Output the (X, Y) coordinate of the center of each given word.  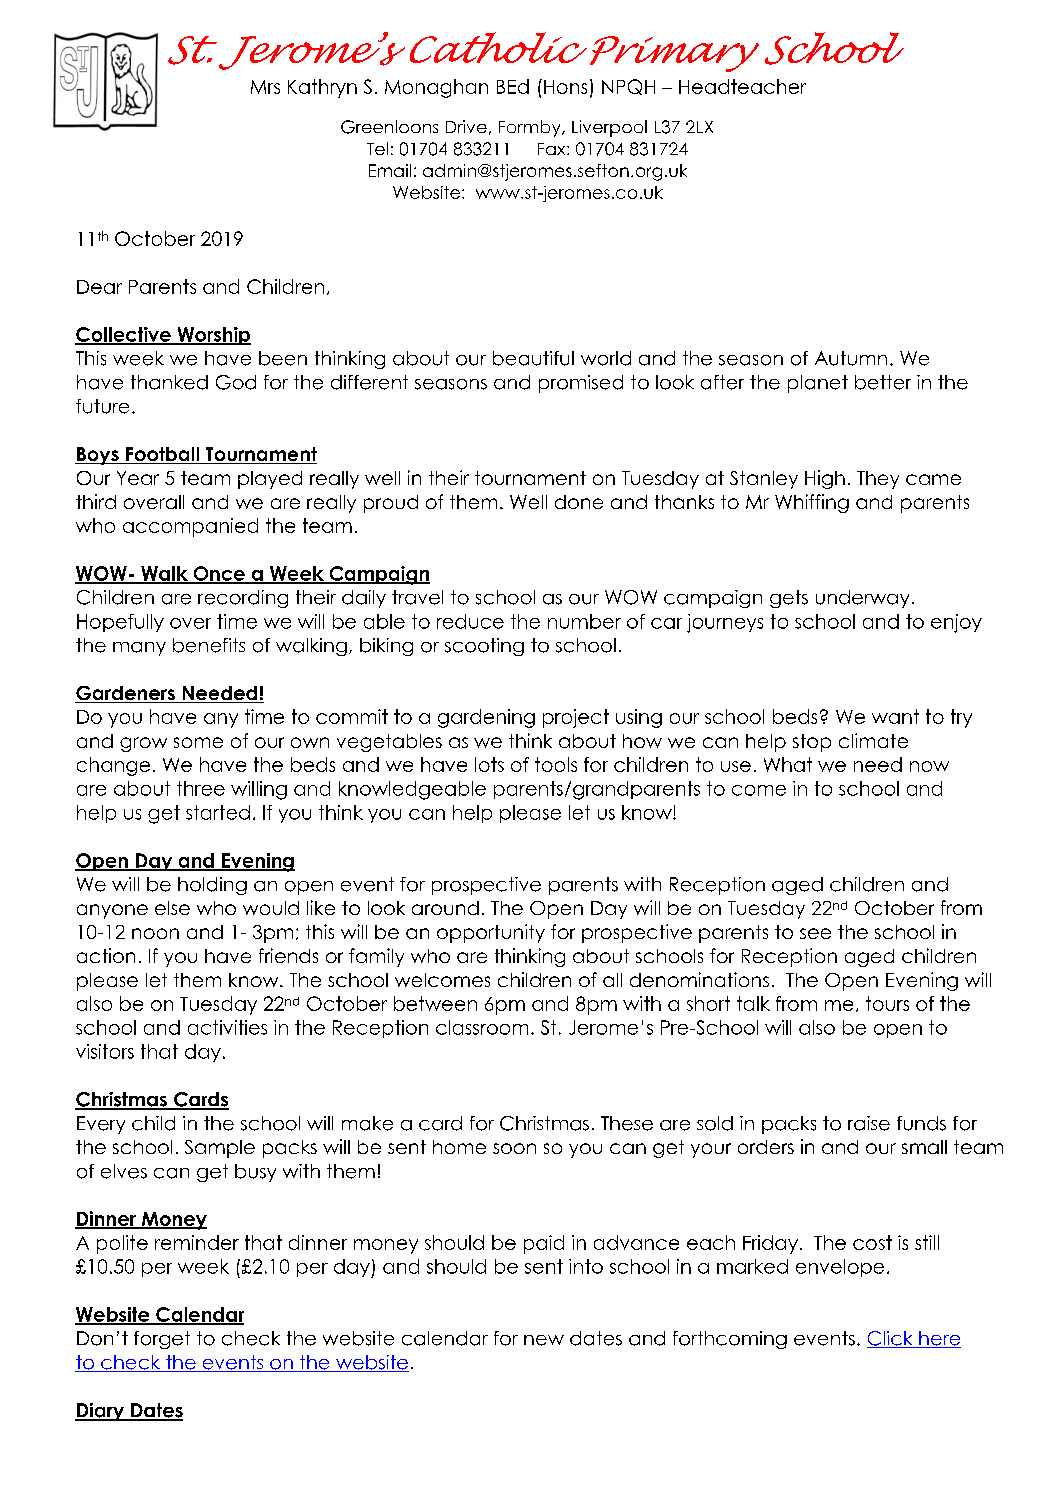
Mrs (265, 87)
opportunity (491, 933)
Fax (553, 149)
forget (162, 1340)
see (815, 933)
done (579, 502)
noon (155, 933)
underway (862, 599)
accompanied (190, 527)
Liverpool (609, 128)
